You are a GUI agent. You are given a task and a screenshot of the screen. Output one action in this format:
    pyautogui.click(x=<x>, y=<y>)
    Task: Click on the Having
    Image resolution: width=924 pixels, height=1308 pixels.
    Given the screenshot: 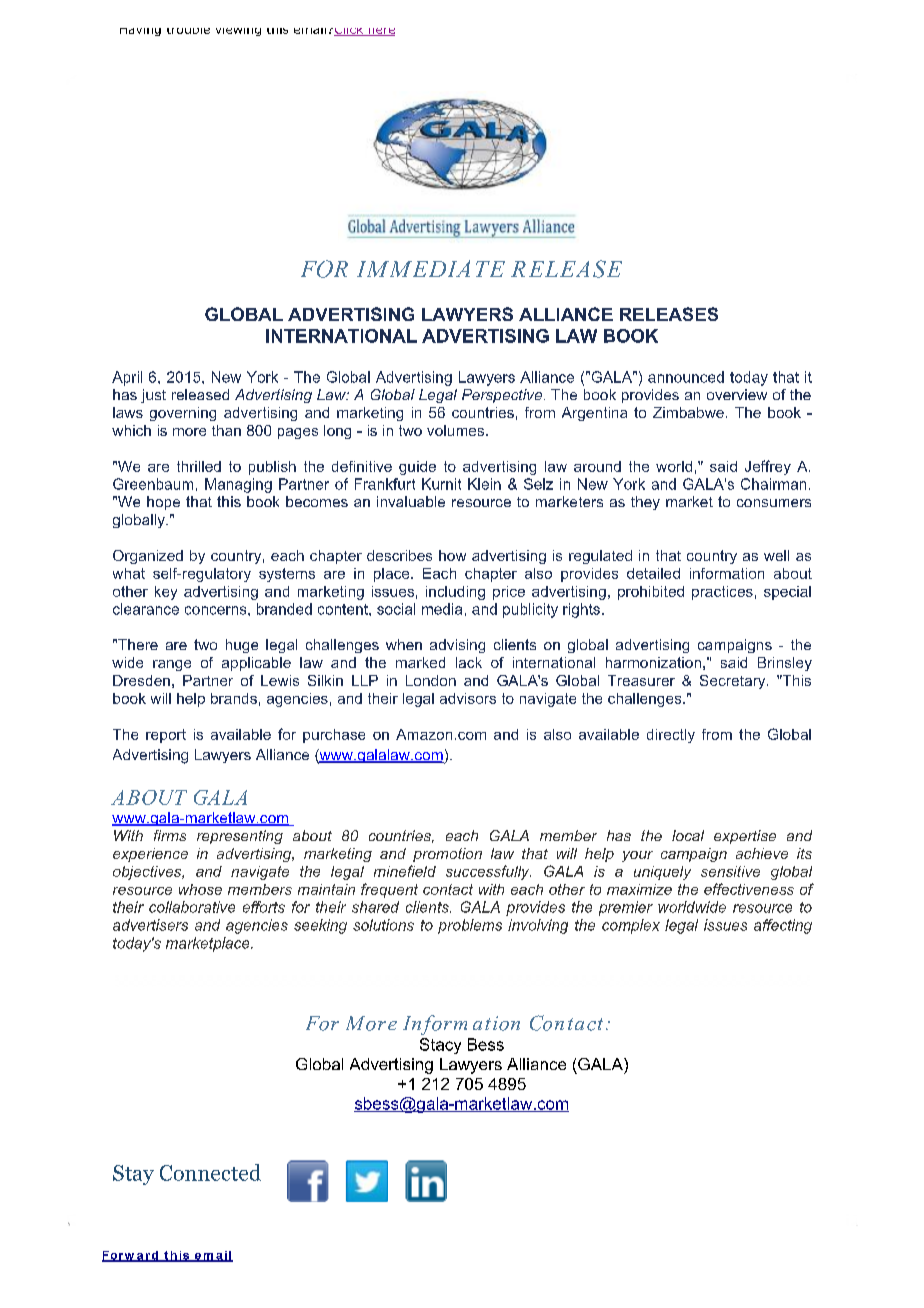 What is the action you would take?
    pyautogui.click(x=140, y=32)
